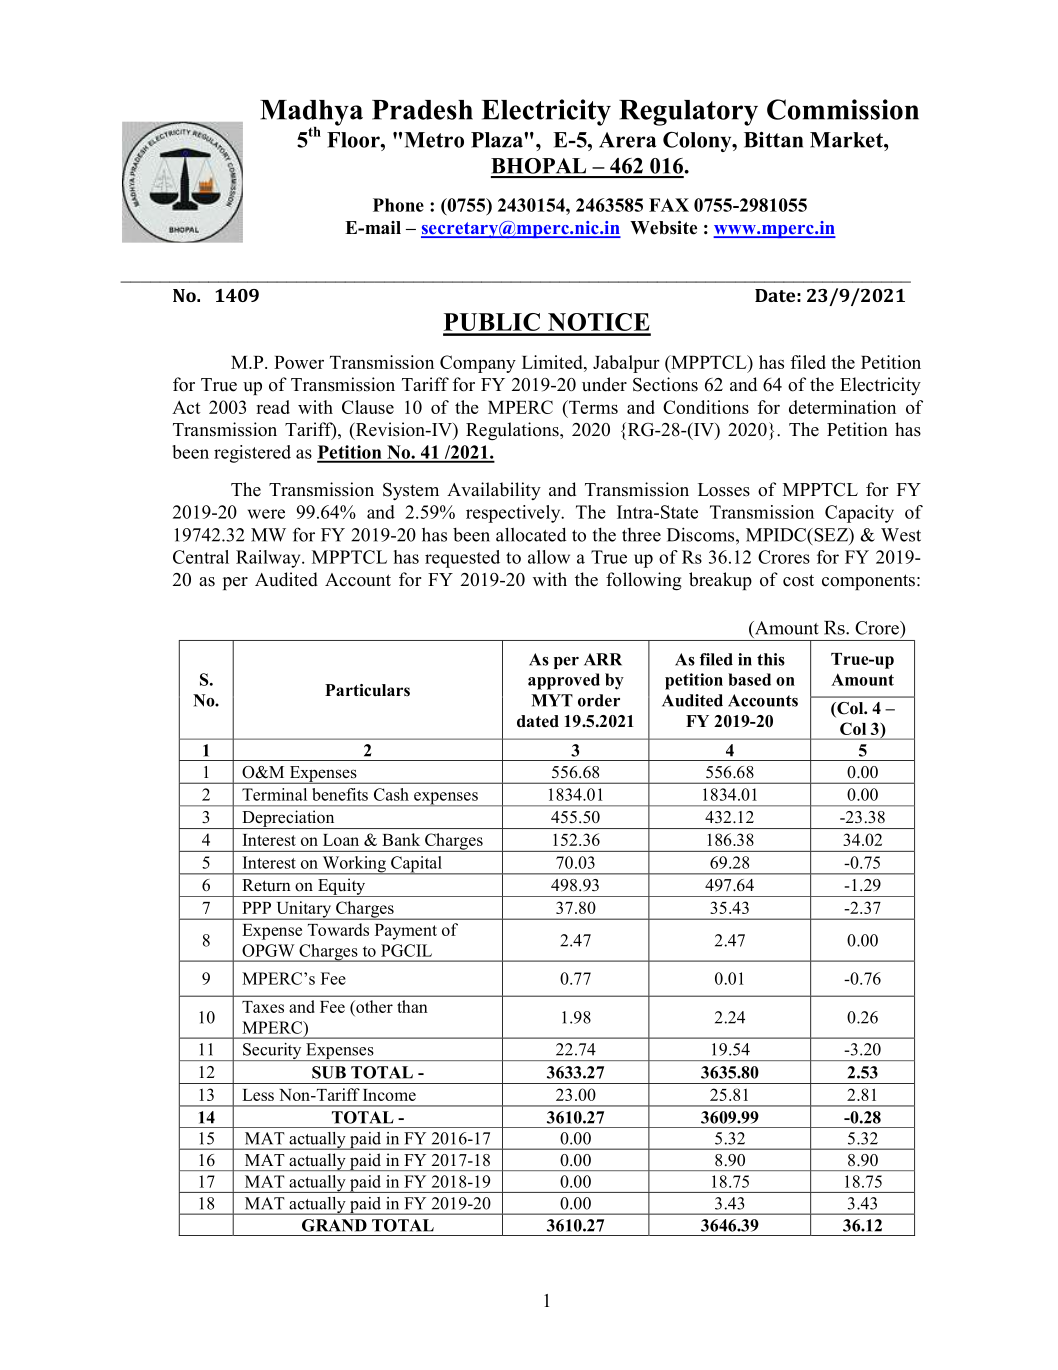  What do you see at coordinates (798, 580) in the screenshot?
I see `cost` at bounding box center [798, 580].
